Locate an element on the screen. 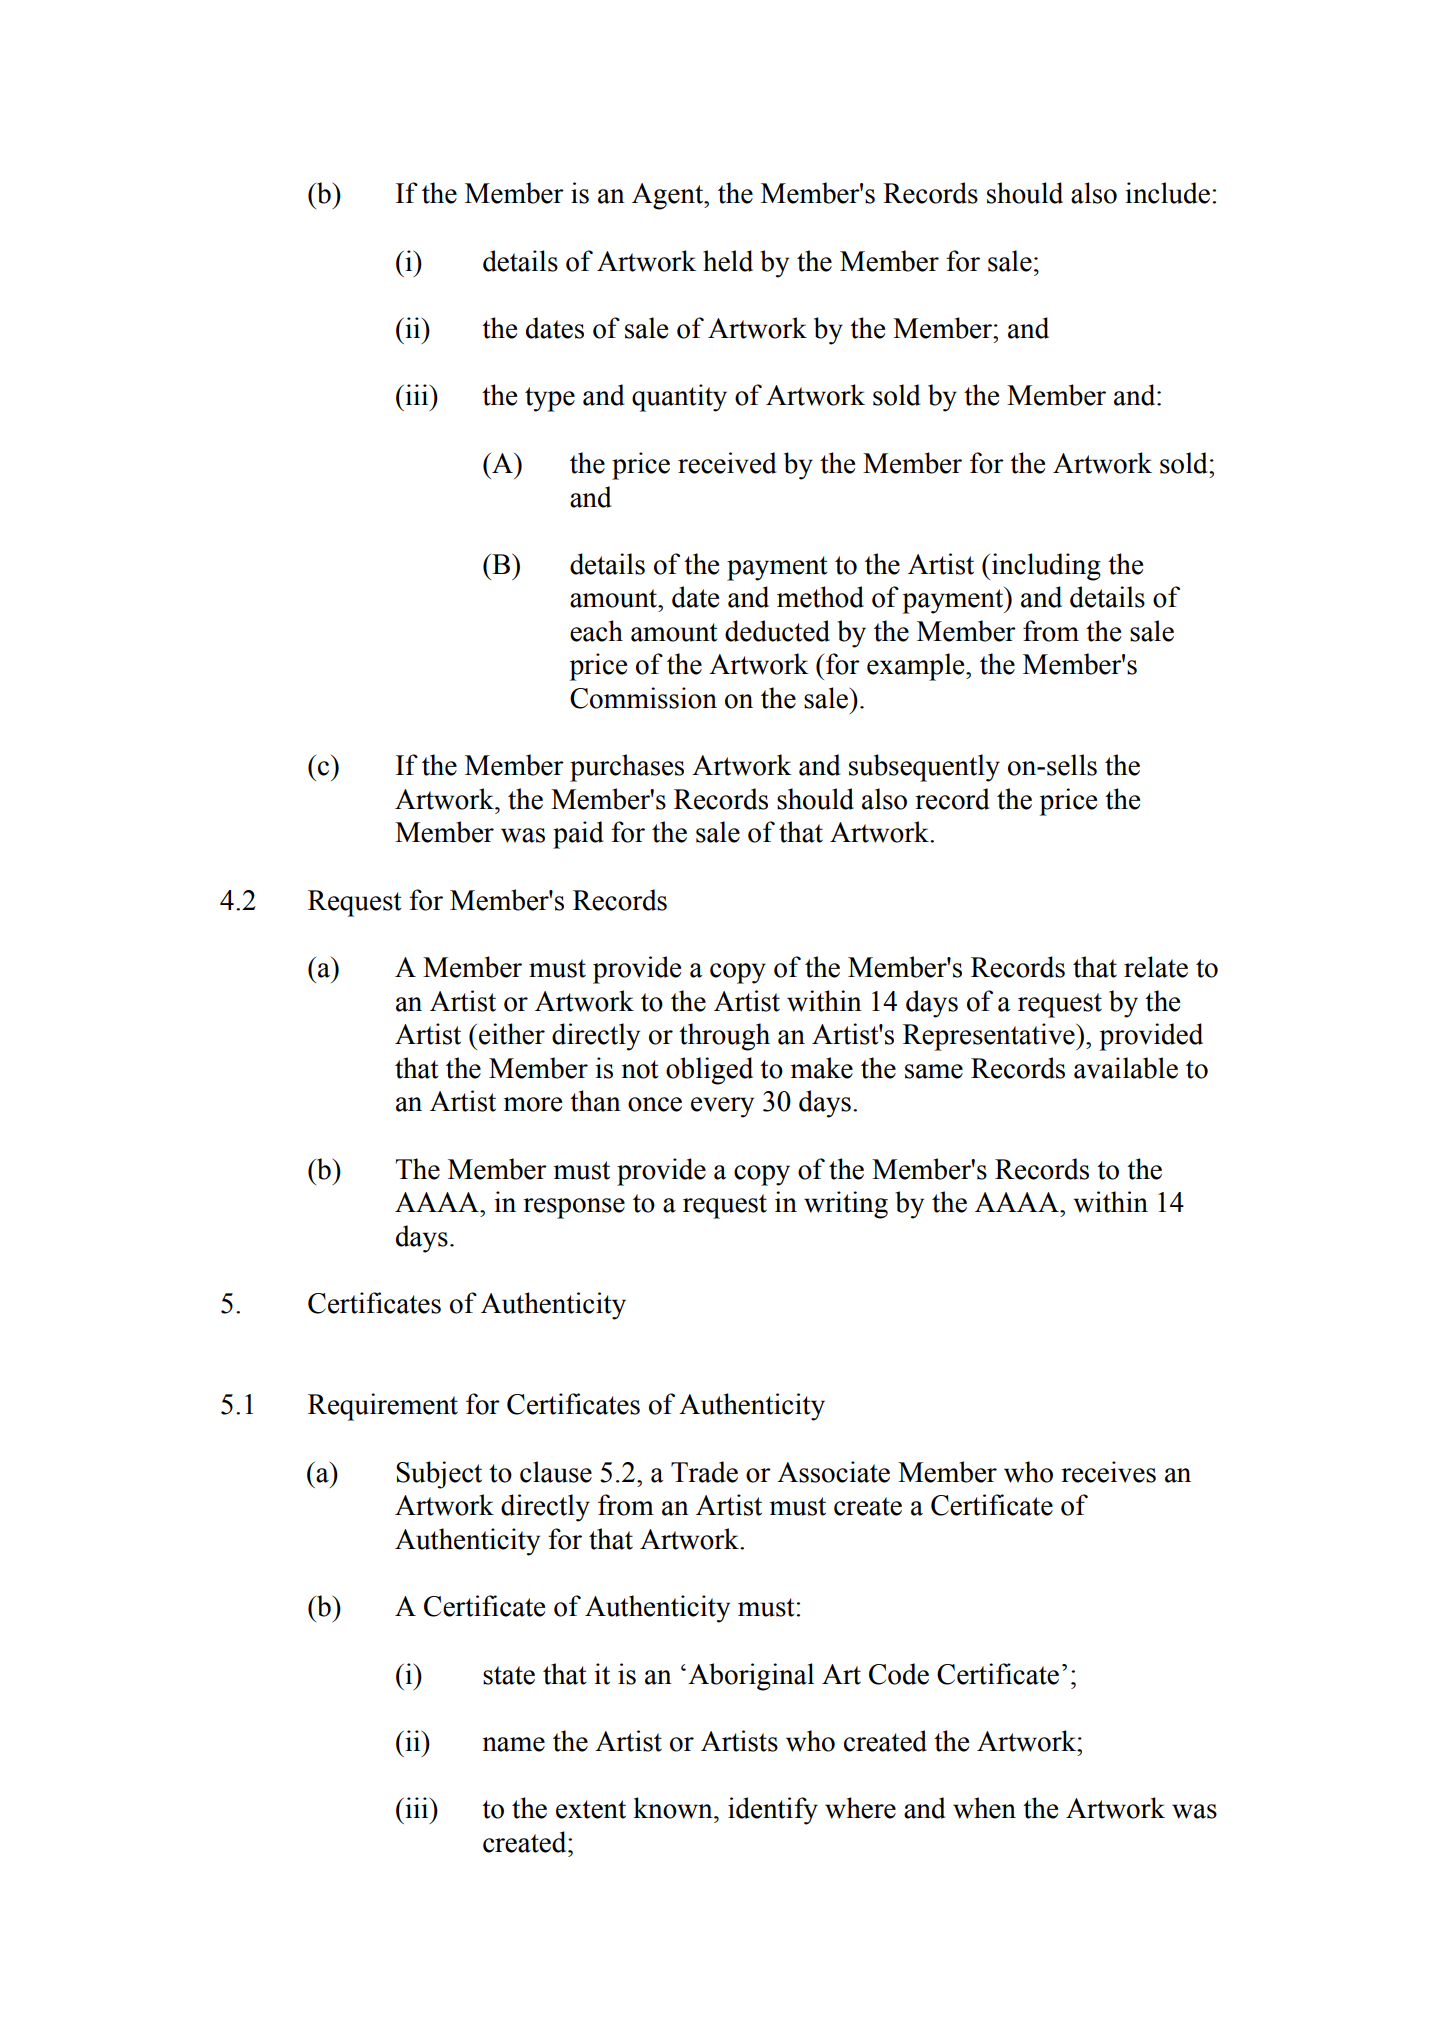 The image size is (1444, 2043). type is located at coordinates (550, 399).
